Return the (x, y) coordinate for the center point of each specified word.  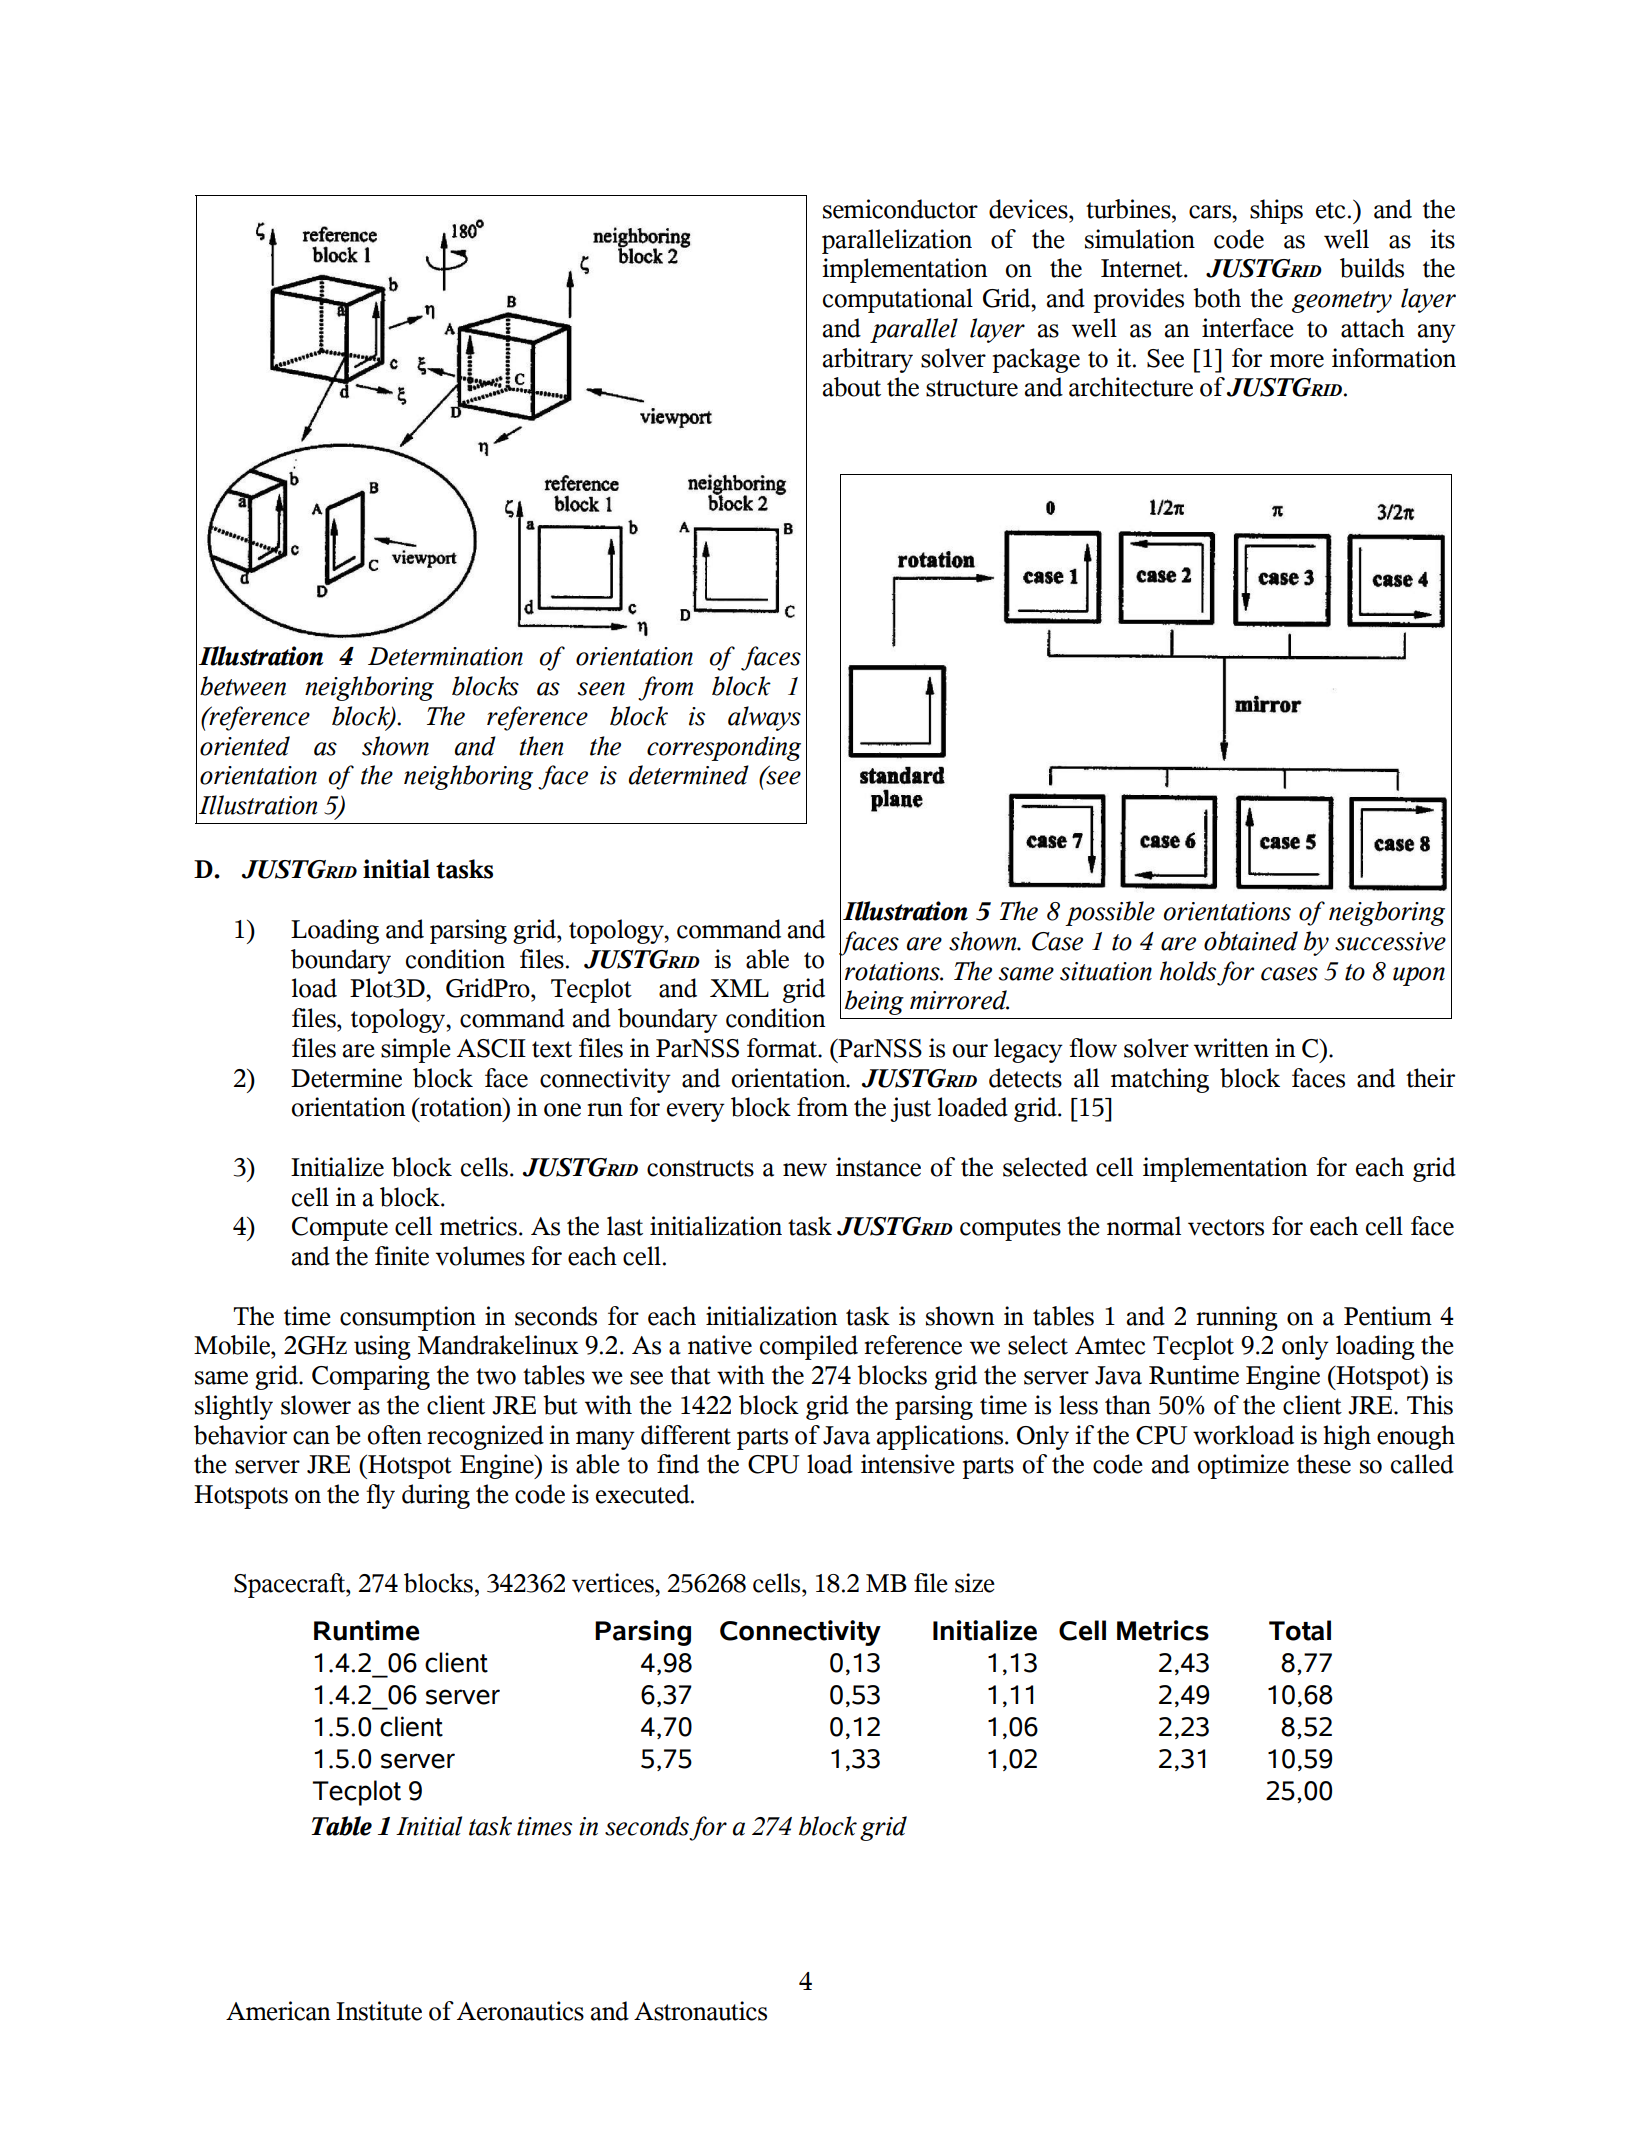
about (852, 387)
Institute (379, 2011)
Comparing (371, 1377)
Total (1300, 1630)
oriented (245, 746)
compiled (809, 1347)
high (1347, 1437)
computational (898, 300)
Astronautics (700, 2011)
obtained (1251, 941)
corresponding (724, 748)
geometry (1342, 302)
